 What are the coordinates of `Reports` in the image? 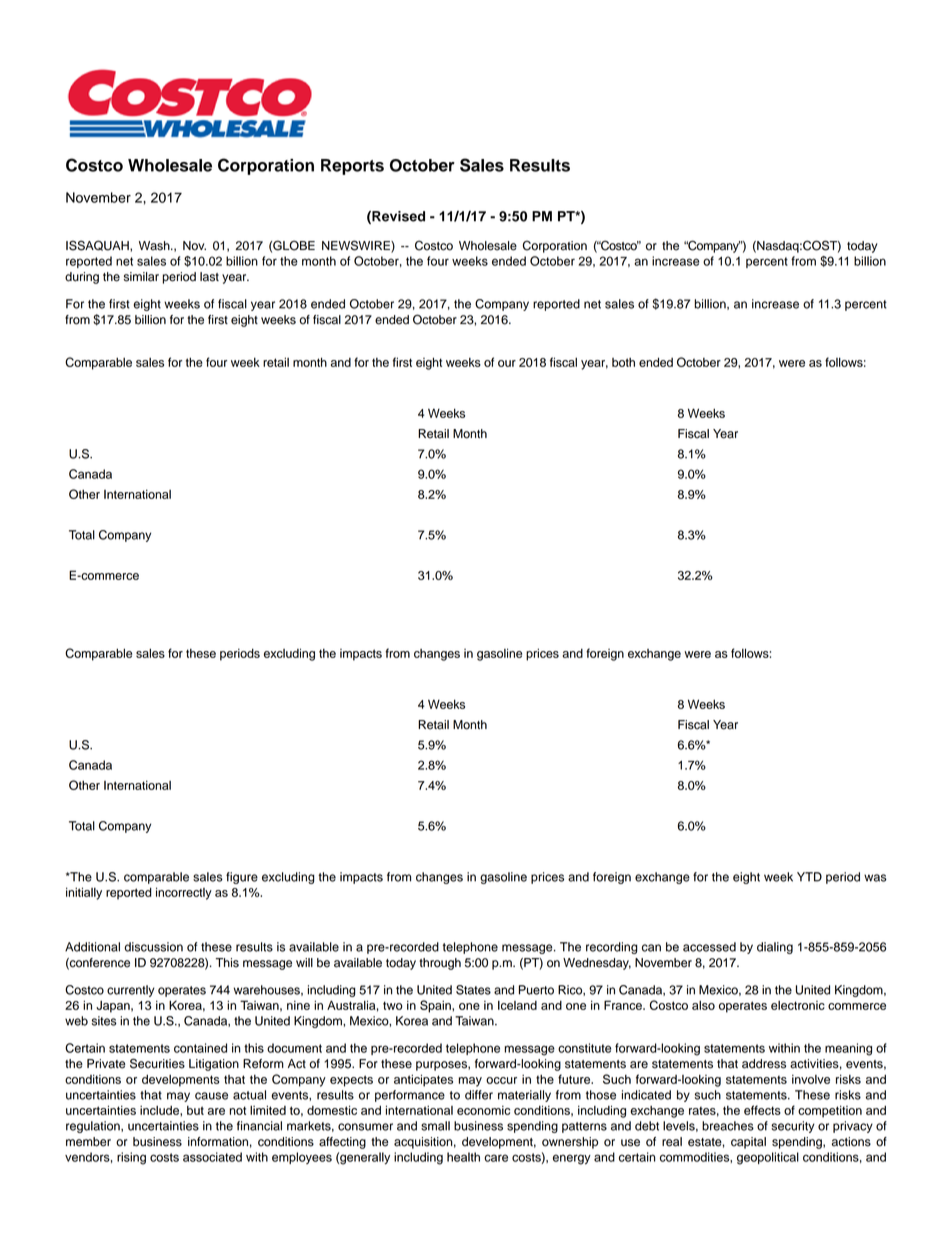 It's located at (352, 167).
